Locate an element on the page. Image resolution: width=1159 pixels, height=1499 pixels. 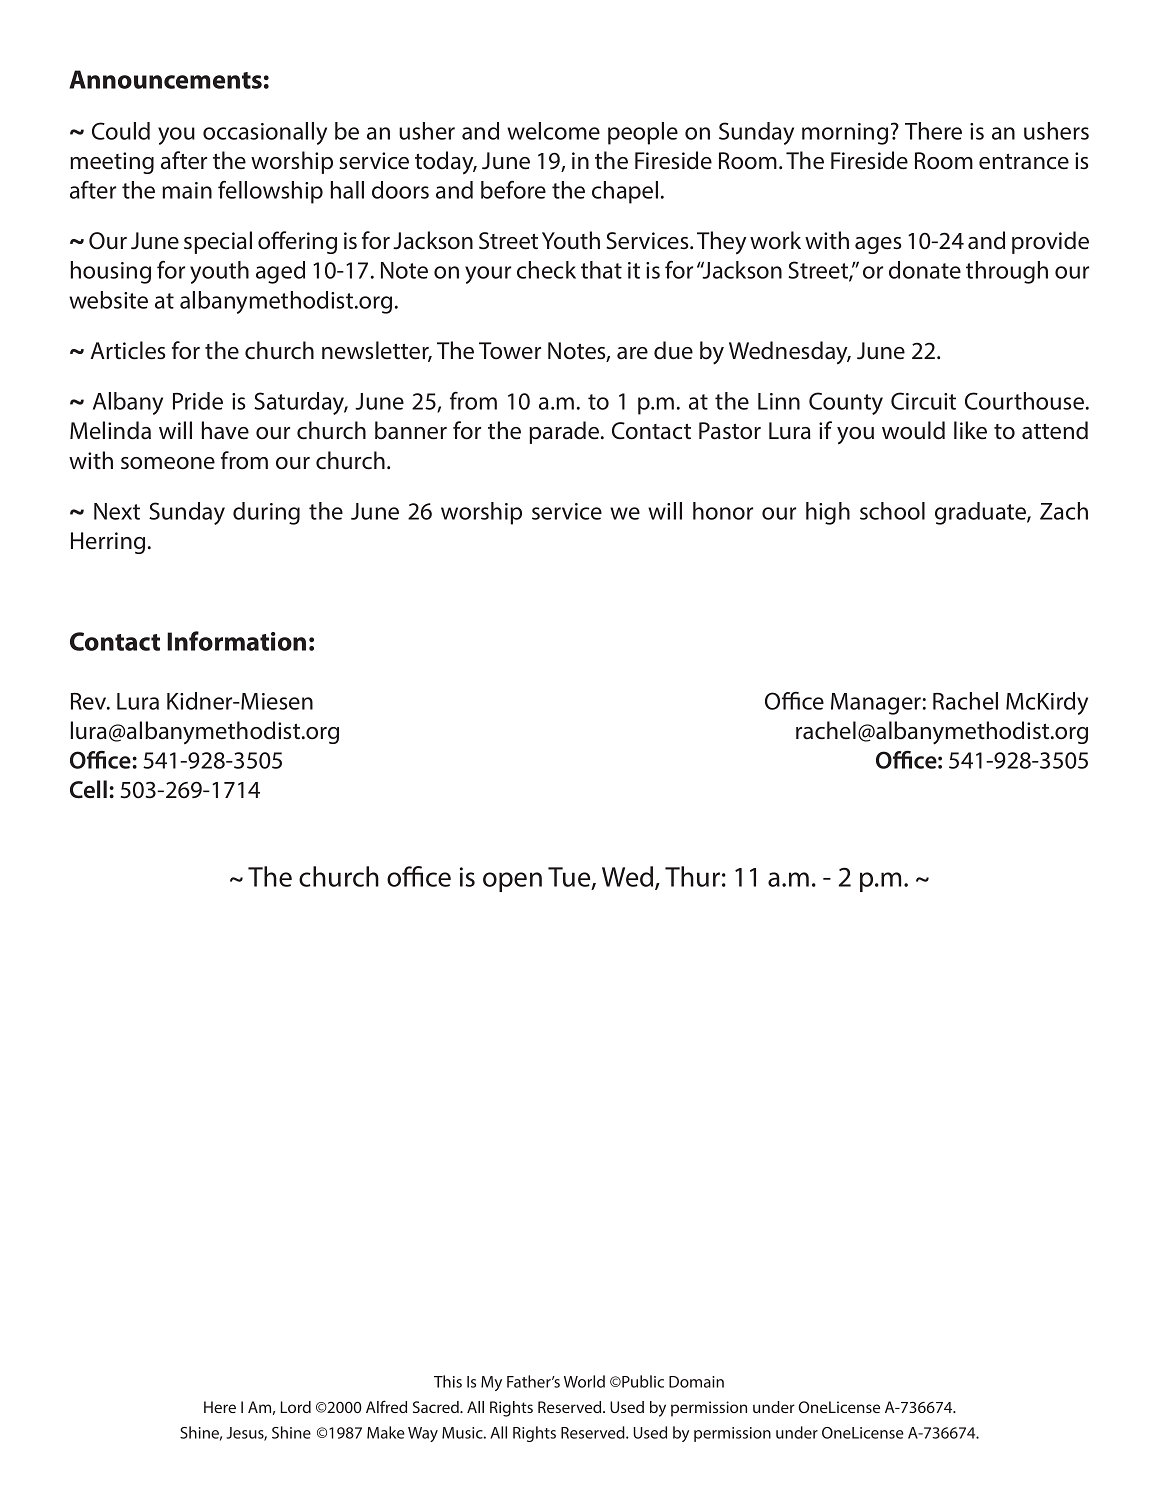
World is located at coordinates (584, 1381).
